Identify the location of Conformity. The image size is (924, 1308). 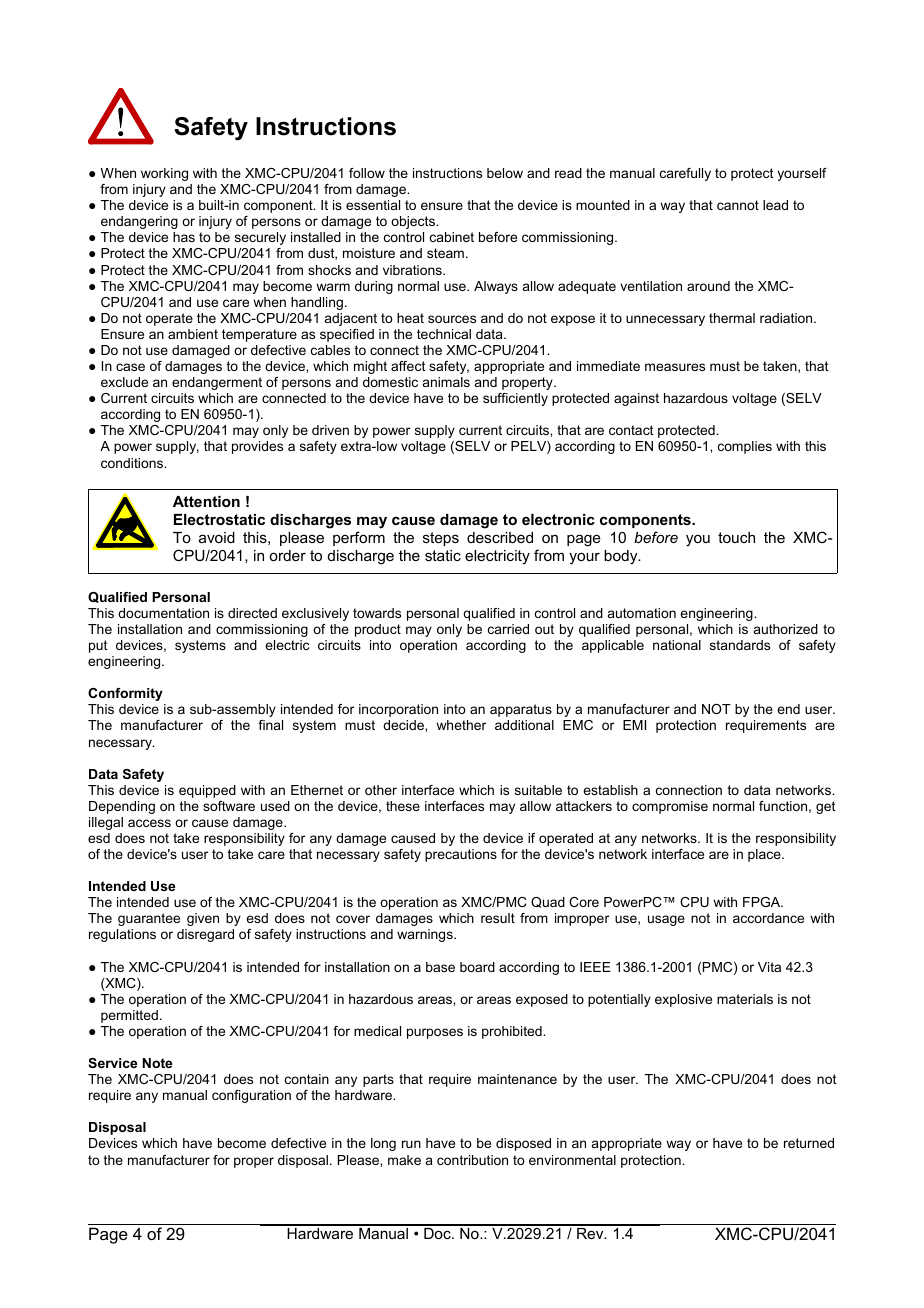
(125, 694).
